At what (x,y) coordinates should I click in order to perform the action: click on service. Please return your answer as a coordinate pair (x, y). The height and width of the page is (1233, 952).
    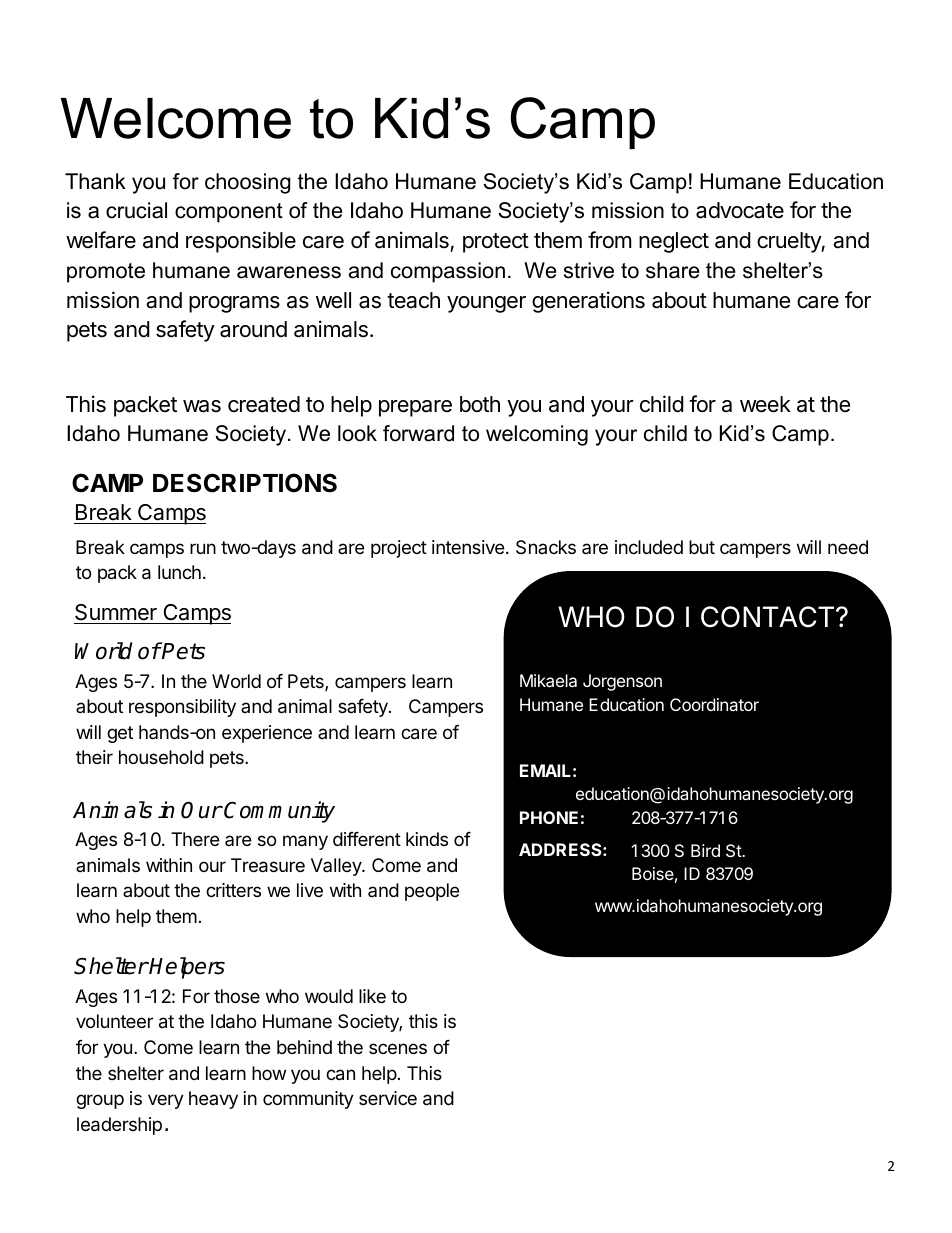
    Looking at the image, I should click on (388, 1098).
